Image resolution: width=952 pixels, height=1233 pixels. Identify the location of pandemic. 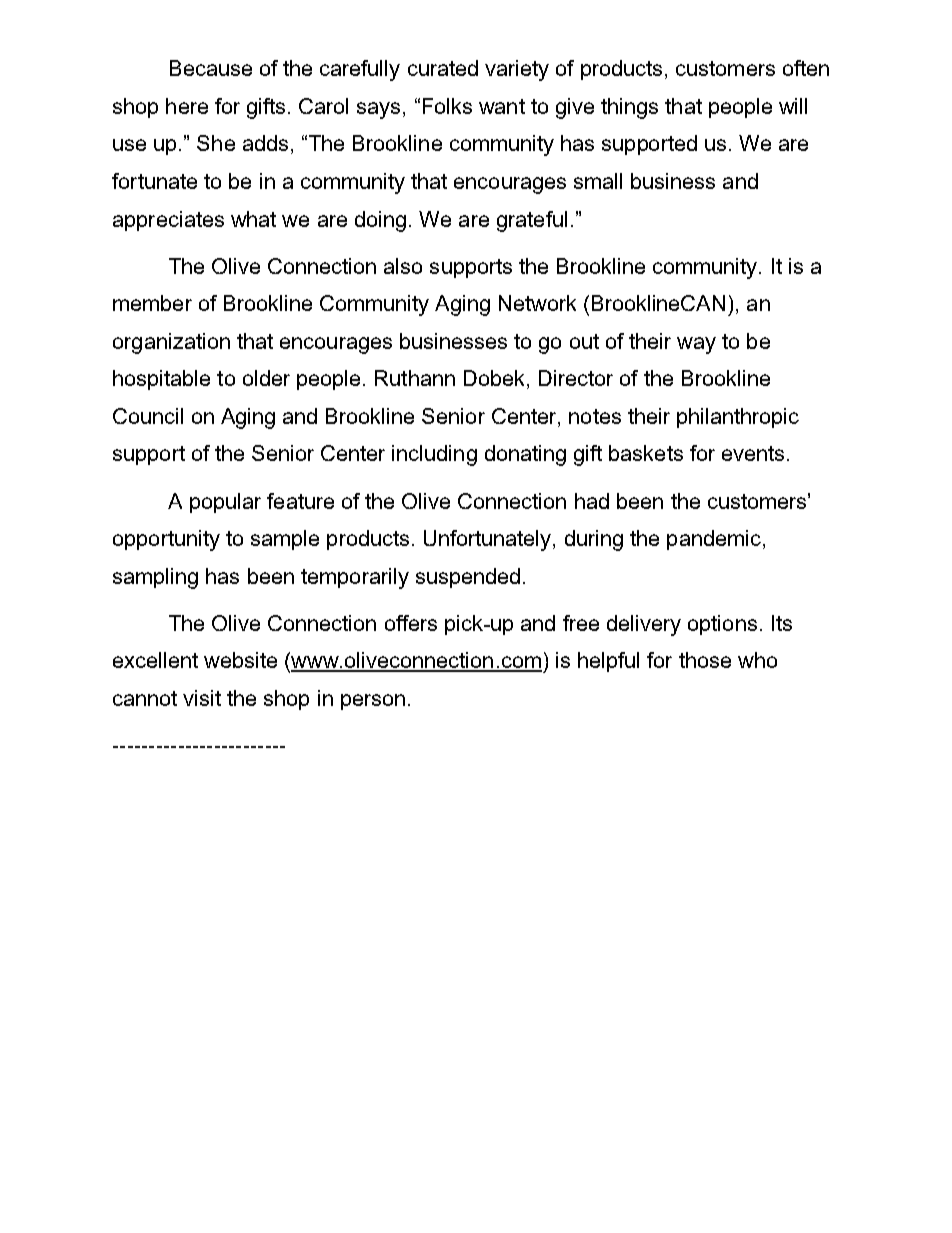
(714, 540).
